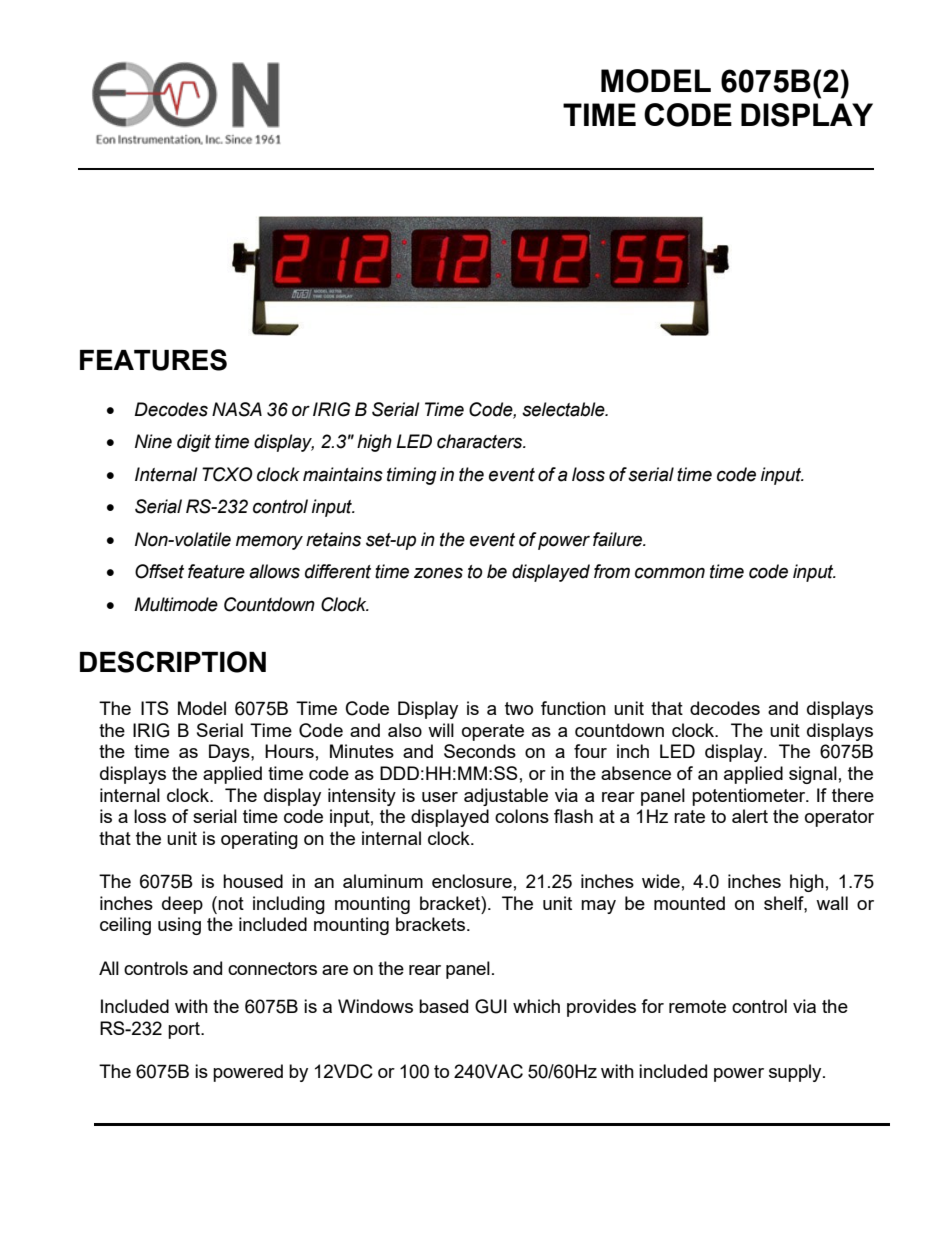 Image resolution: width=952 pixels, height=1233 pixels. What do you see at coordinates (670, 573) in the screenshot?
I see `common` at bounding box center [670, 573].
